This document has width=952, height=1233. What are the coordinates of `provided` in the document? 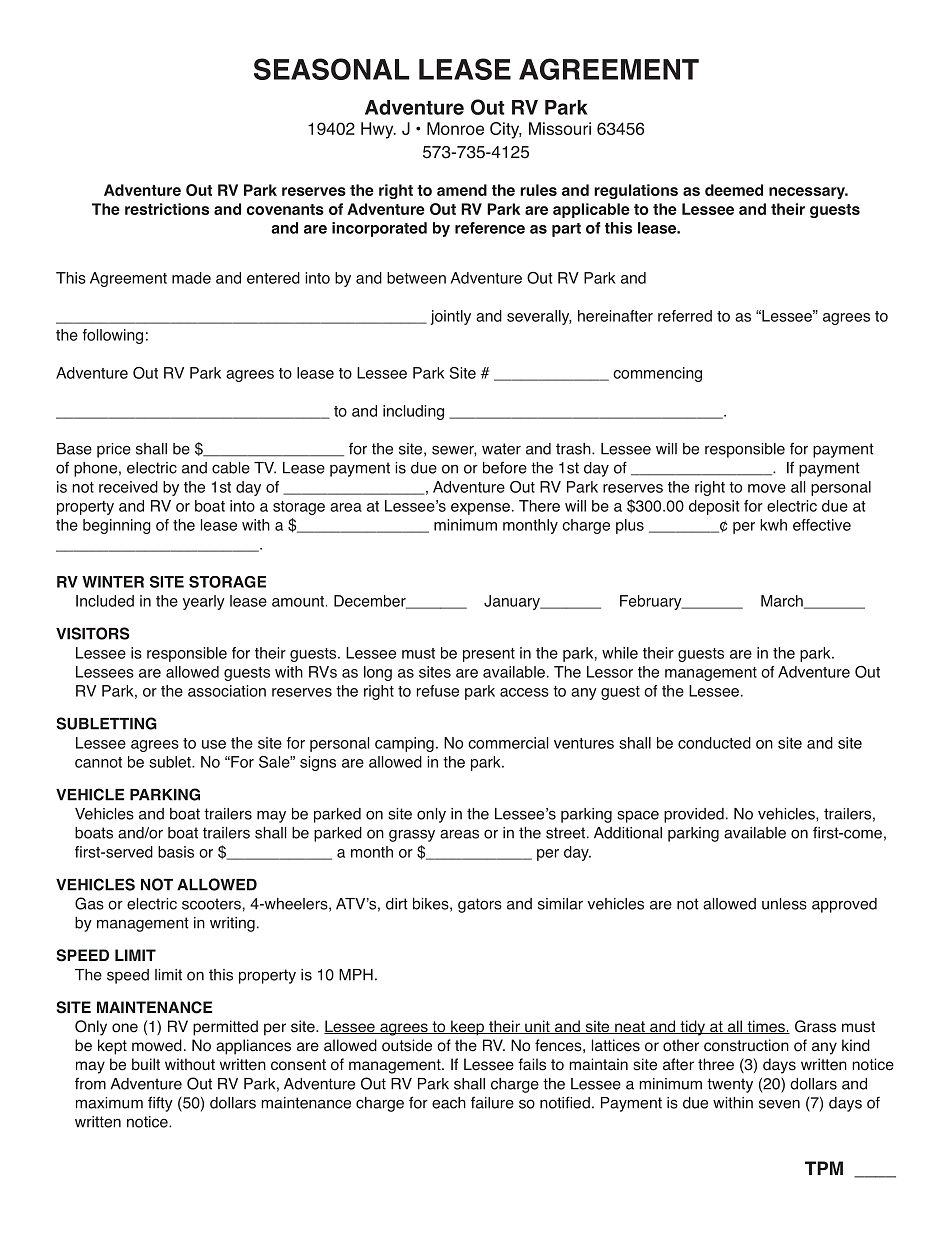 It's located at (694, 815).
